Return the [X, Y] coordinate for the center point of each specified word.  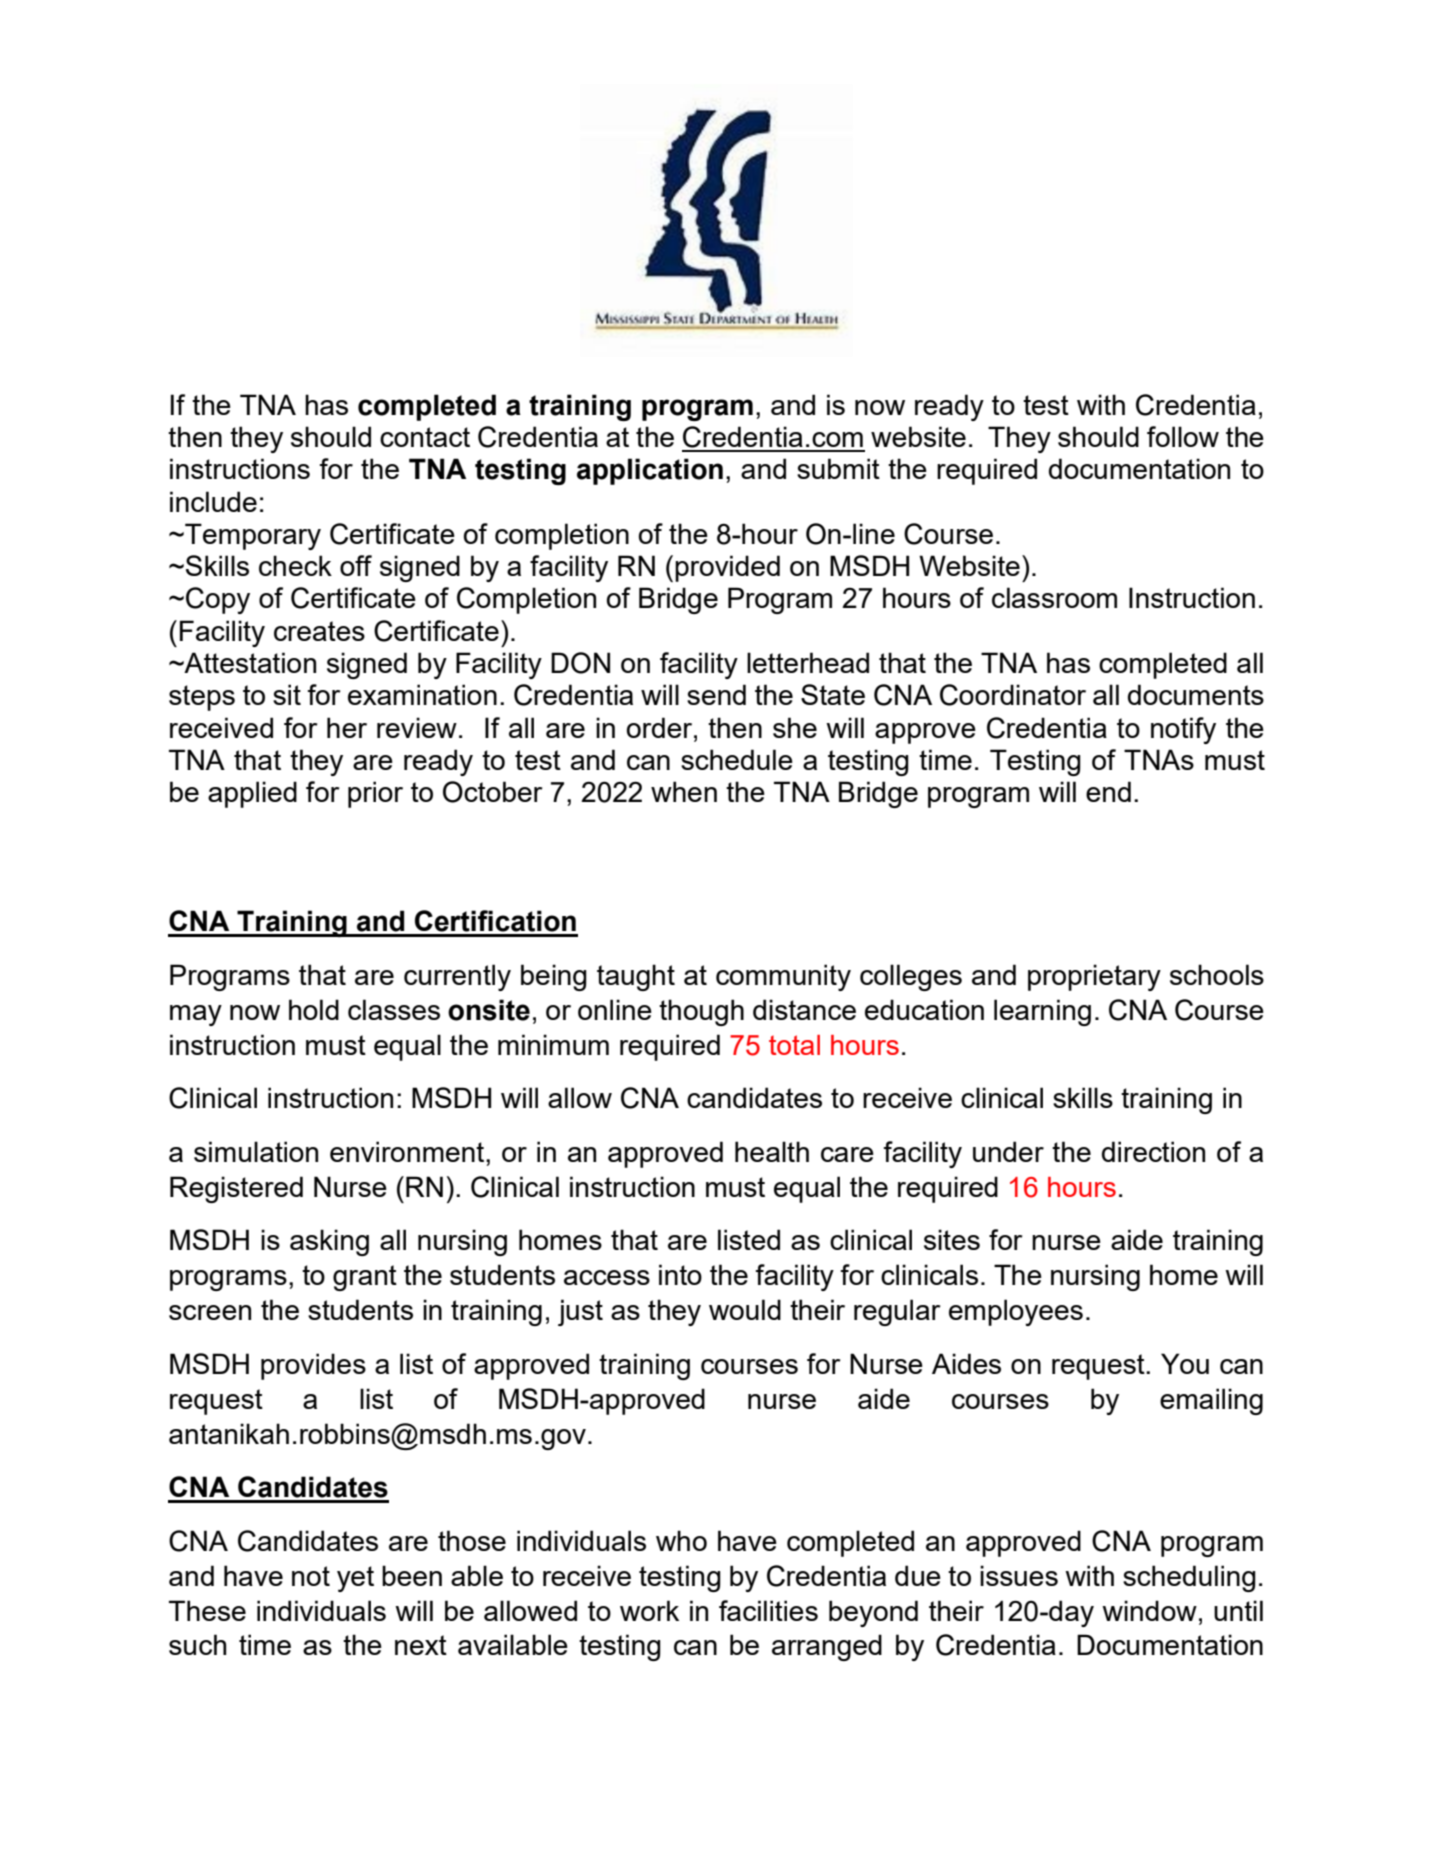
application [650, 471]
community [783, 977]
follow [1183, 436]
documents [1196, 694]
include [213, 501]
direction [1153, 1151]
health [772, 1151]
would [745, 1309]
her [347, 727]
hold [314, 1009]
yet [355, 1579]
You [1185, 1363]
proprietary [1094, 977]
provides [313, 1366]
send [716, 694]
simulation [256, 1151]
